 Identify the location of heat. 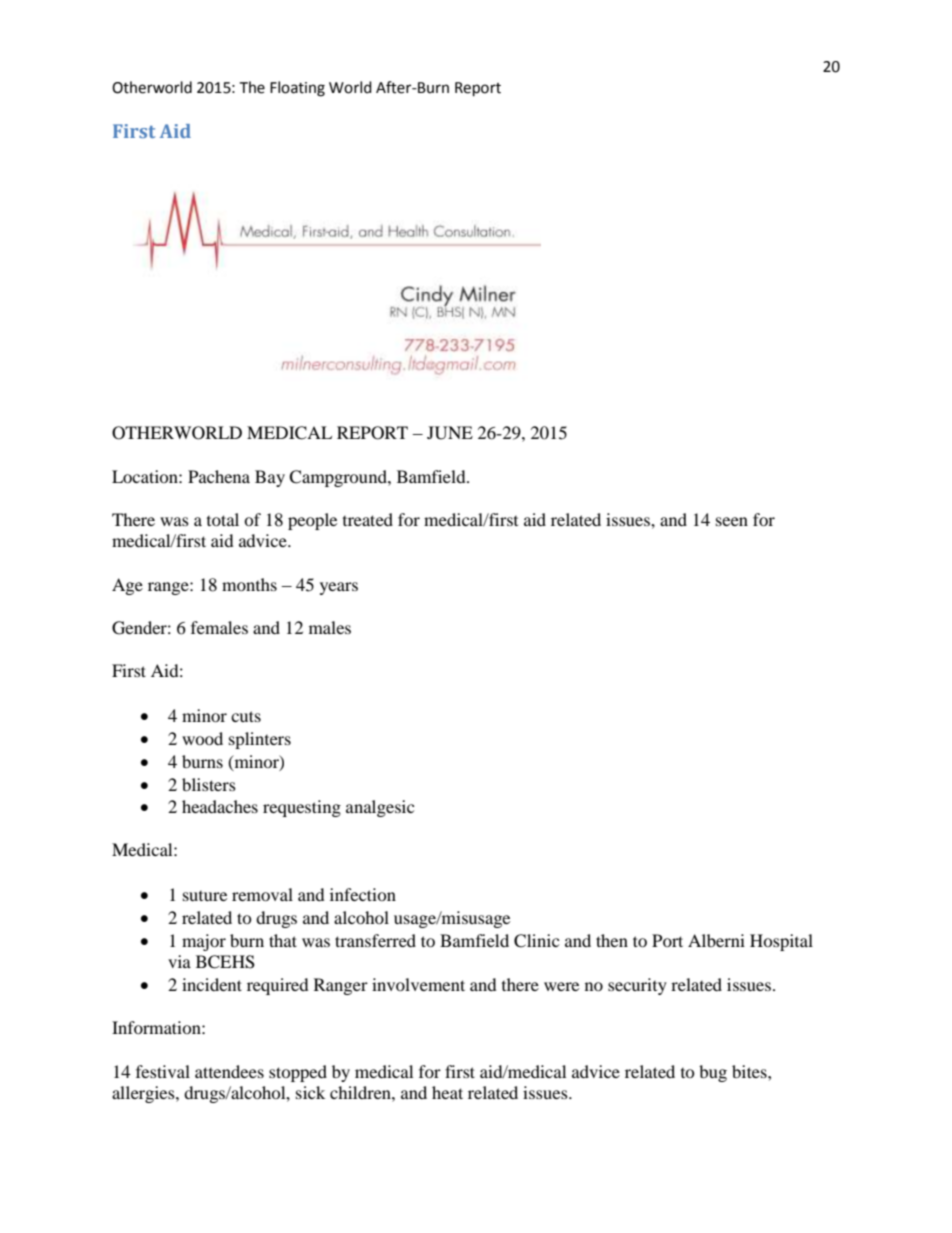
(447, 1092).
